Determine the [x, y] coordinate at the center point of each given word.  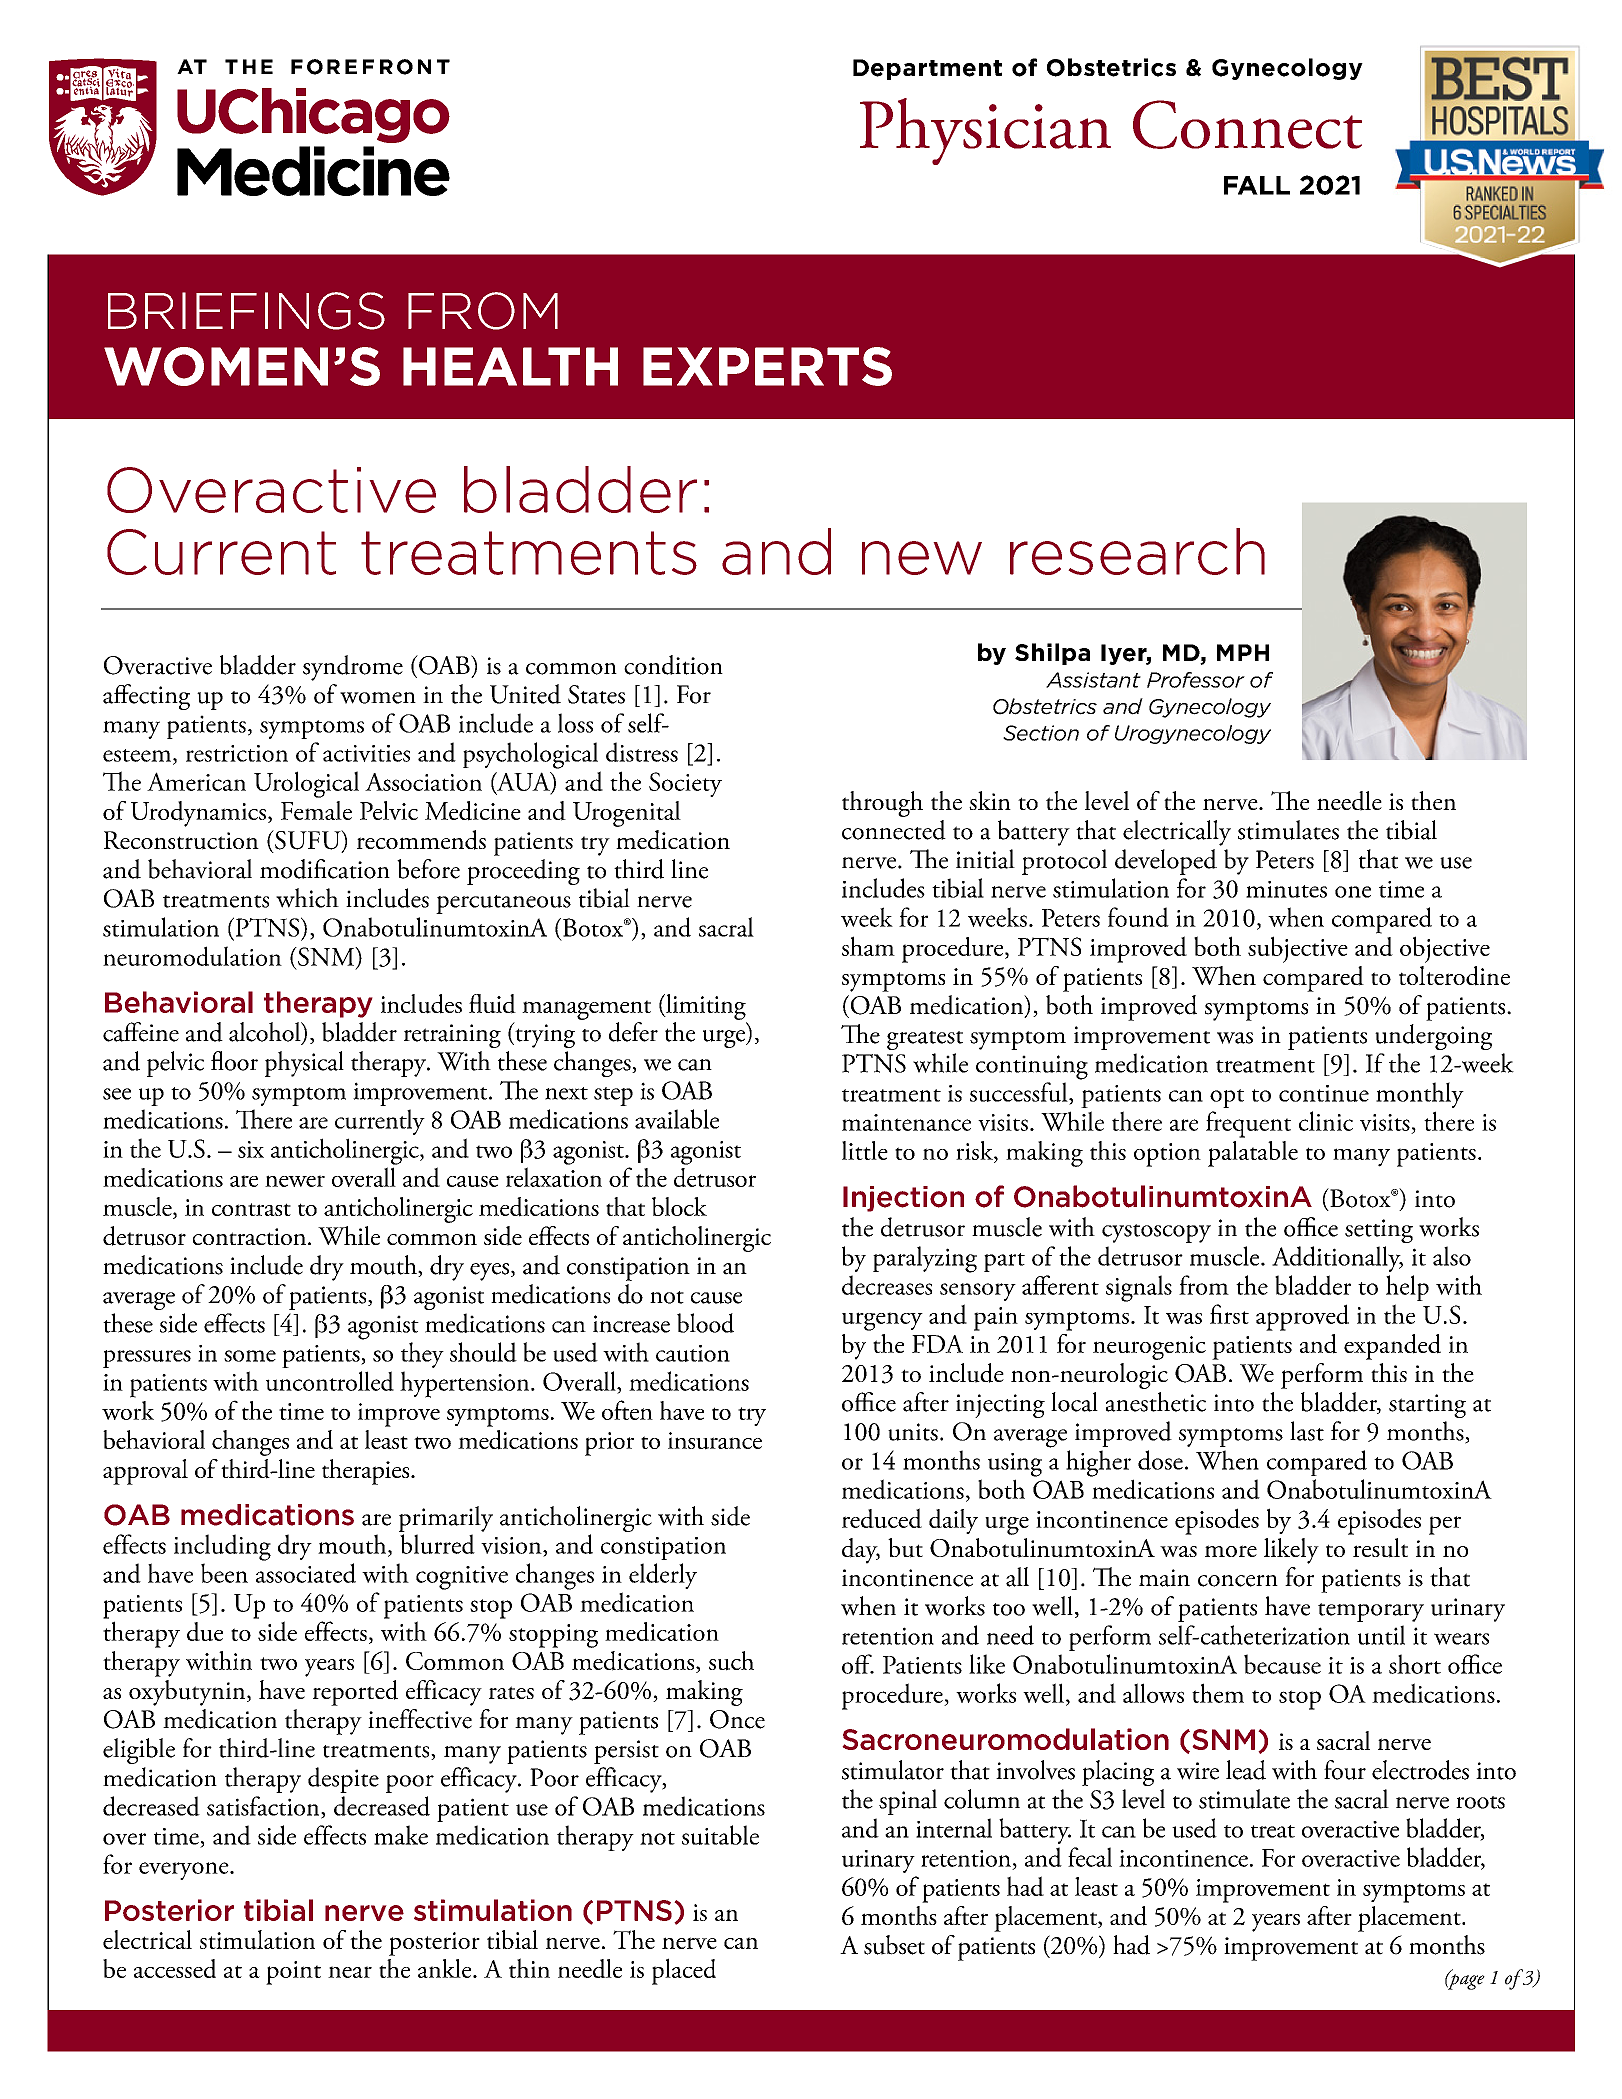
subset [894, 1945]
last [1307, 1431]
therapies [367, 1472]
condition [673, 665]
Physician [985, 131]
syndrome [353, 668]
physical [304, 1064]
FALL [1257, 185]
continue [1324, 1093]
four [1345, 1770]
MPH [1243, 652]
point [293, 1973]
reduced [882, 1518]
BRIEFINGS [246, 311]
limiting [705, 1007]
